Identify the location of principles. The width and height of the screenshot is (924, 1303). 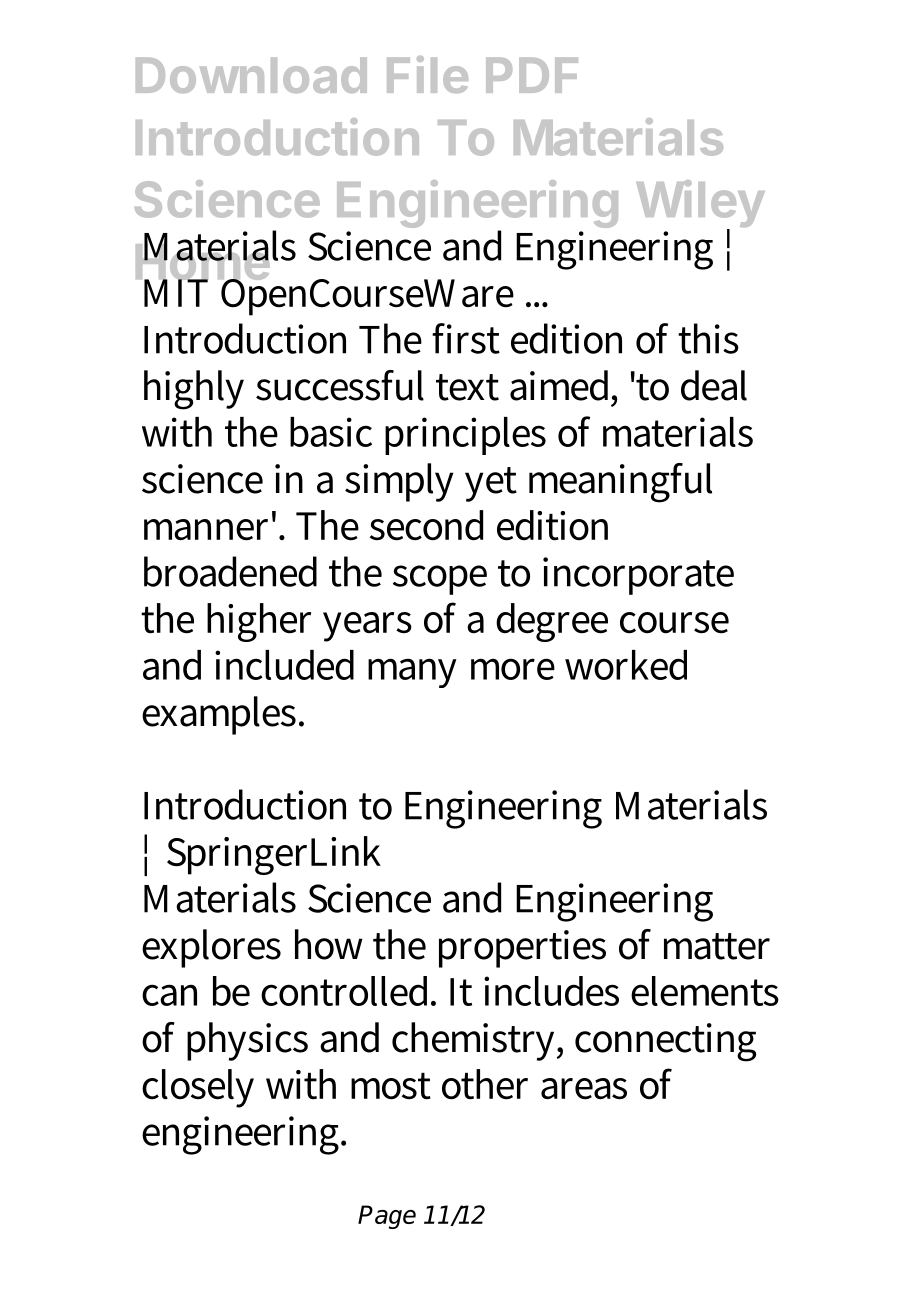
(465, 436).
